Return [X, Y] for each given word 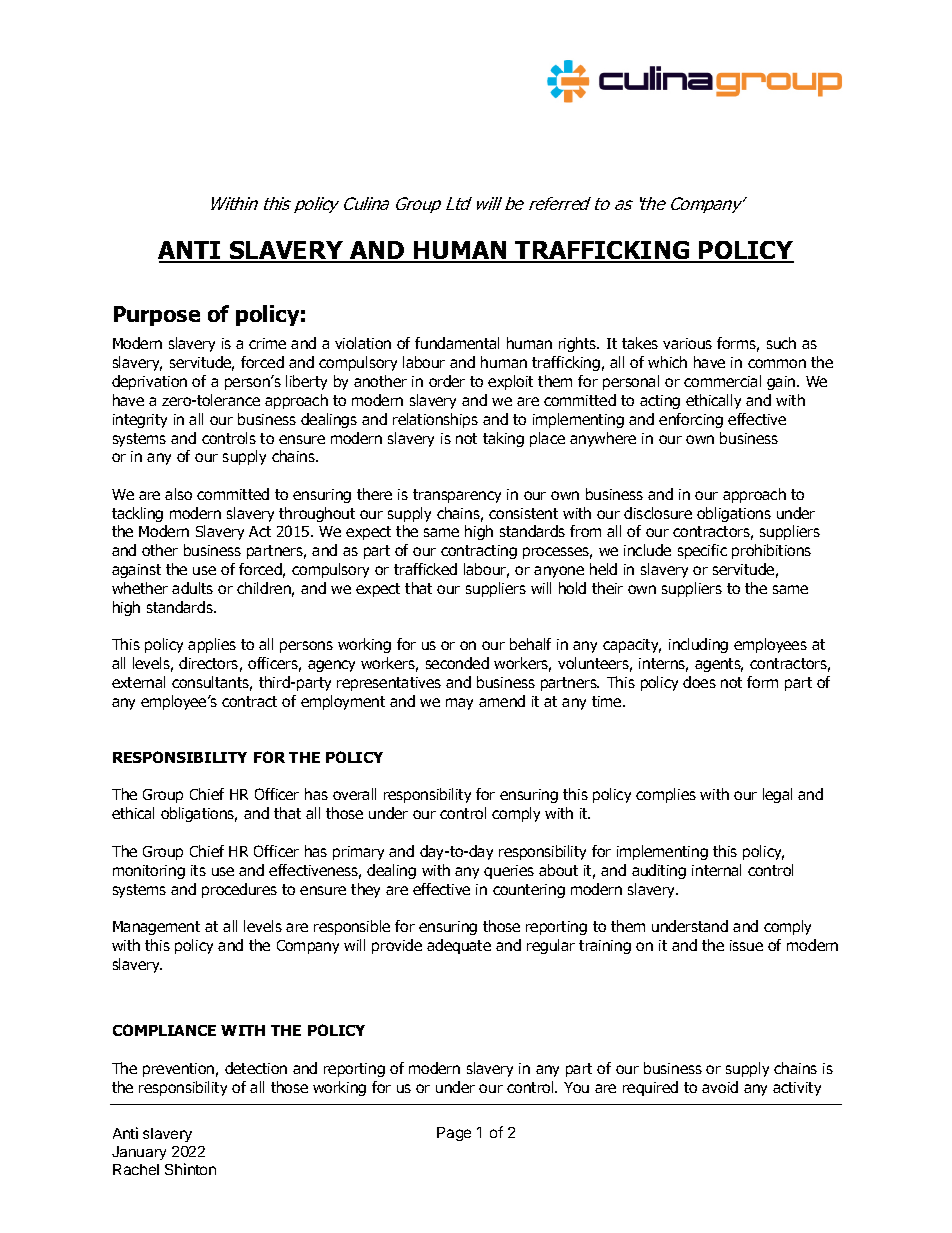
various [687, 343]
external [138, 682]
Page [454, 1134]
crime [267, 343]
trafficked [425, 569]
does [699, 682]
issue [746, 945]
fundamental [457, 343]
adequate [459, 946]
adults [192, 588]
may [459, 704]
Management [156, 928]
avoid [720, 1087]
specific [702, 551]
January [139, 1153]
